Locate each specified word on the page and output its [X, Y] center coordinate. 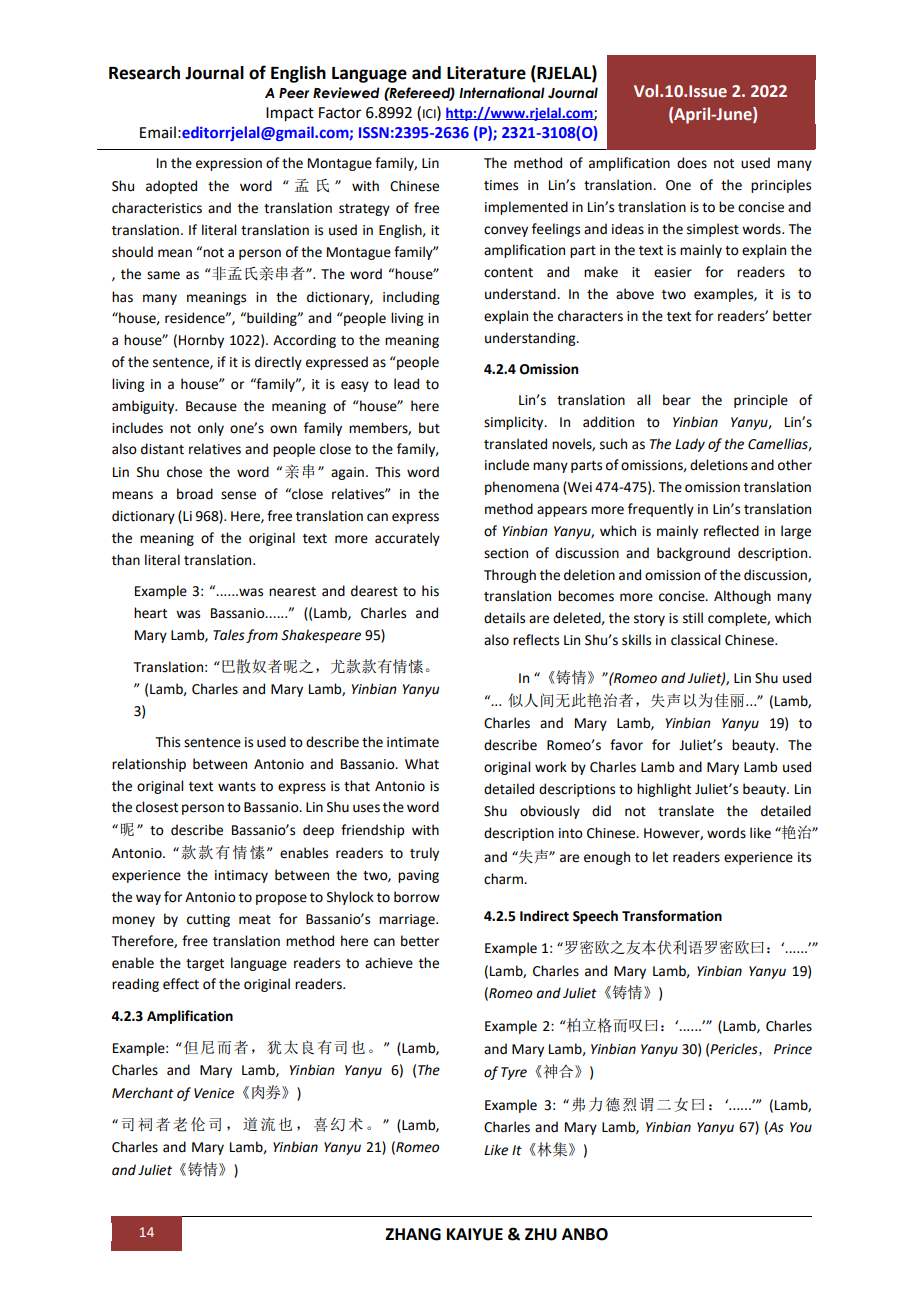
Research [144, 73]
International [502, 93]
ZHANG [413, 1234]
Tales [229, 635]
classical [695, 640]
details [504, 618]
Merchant [143, 1093]
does [692, 163]
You [801, 1127]
